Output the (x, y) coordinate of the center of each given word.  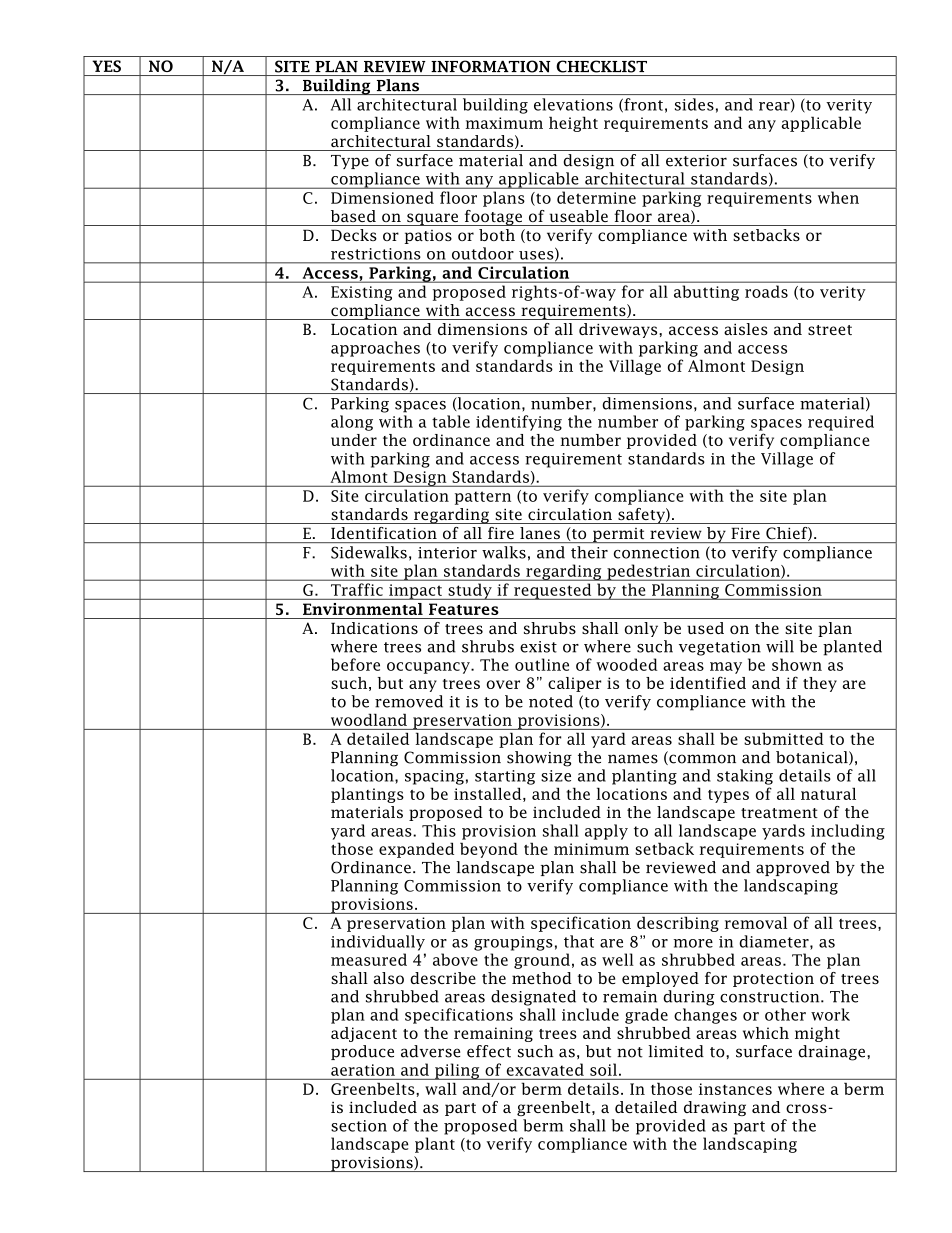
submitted (783, 739)
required (841, 423)
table (451, 421)
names (633, 759)
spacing (434, 777)
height (573, 124)
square (432, 219)
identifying (519, 423)
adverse (430, 1051)
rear (775, 107)
